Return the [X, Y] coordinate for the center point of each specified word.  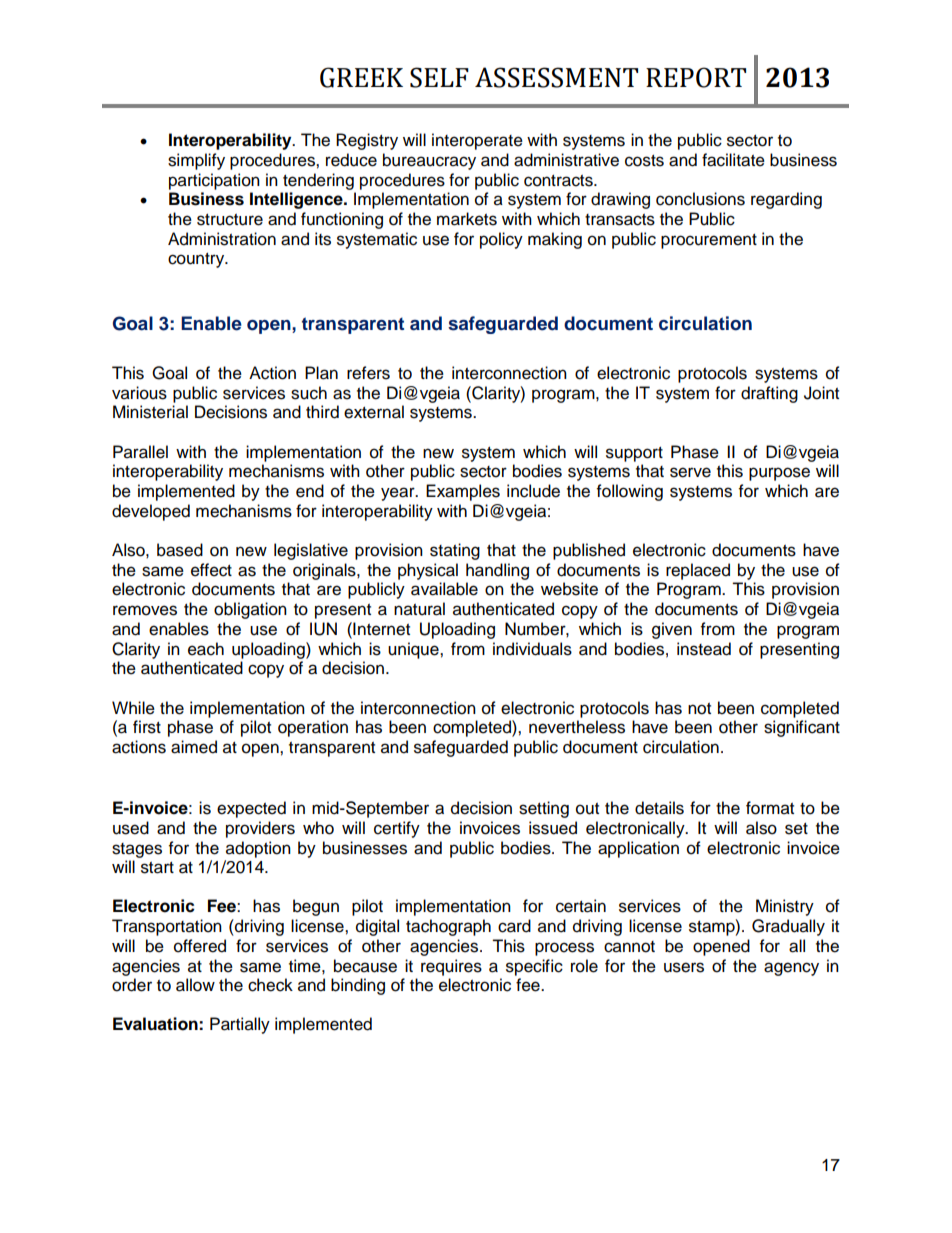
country [197, 260]
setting [544, 809]
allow [195, 985]
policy [501, 240]
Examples [463, 492]
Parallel [140, 452]
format [770, 808]
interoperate [477, 141]
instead [704, 649]
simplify [196, 161]
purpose [779, 474]
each [206, 649]
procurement [709, 241]
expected [251, 809]
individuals [532, 649]
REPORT [696, 77]
